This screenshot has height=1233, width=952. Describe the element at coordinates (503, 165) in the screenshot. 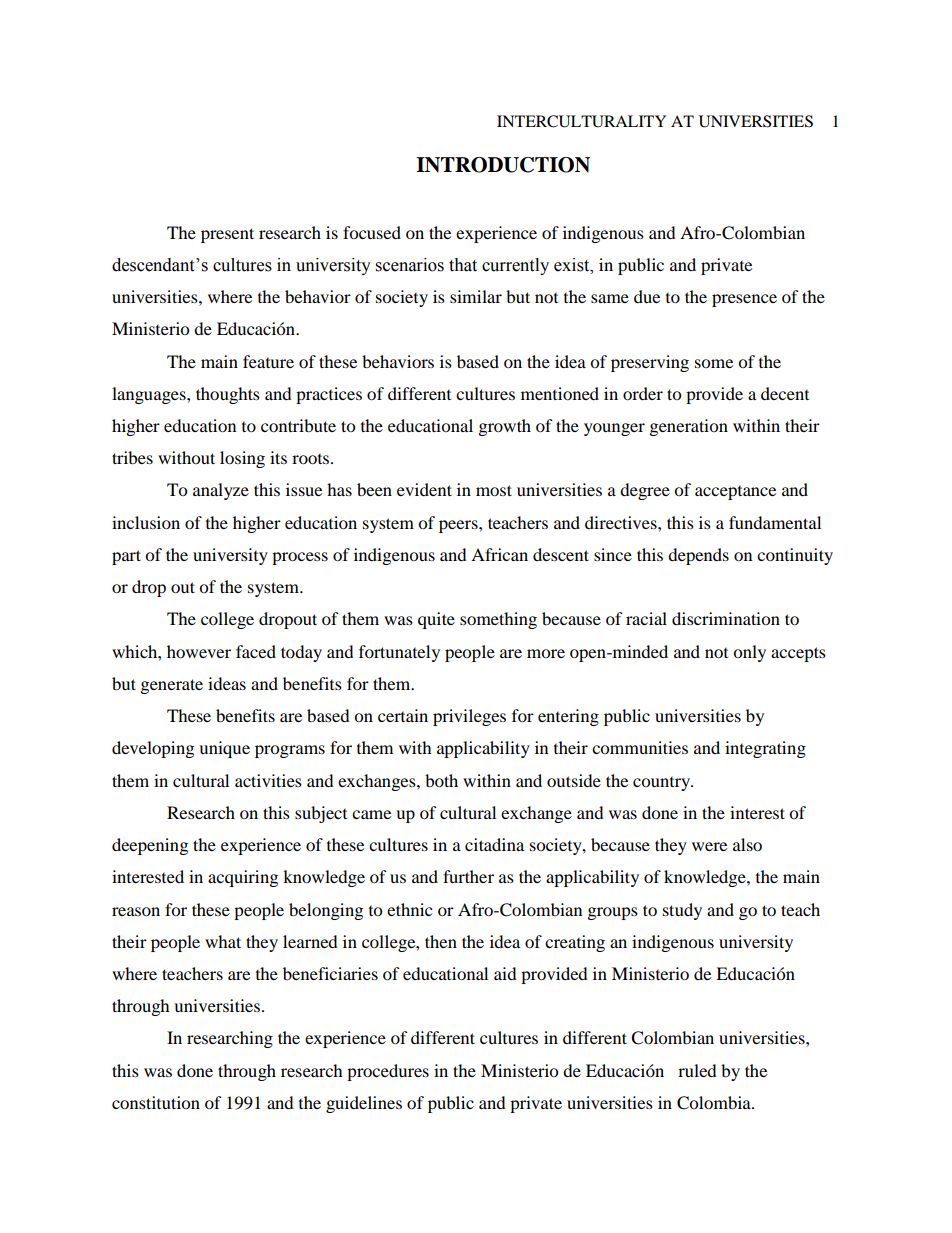

I see `INTRODUCTION` at that location.
